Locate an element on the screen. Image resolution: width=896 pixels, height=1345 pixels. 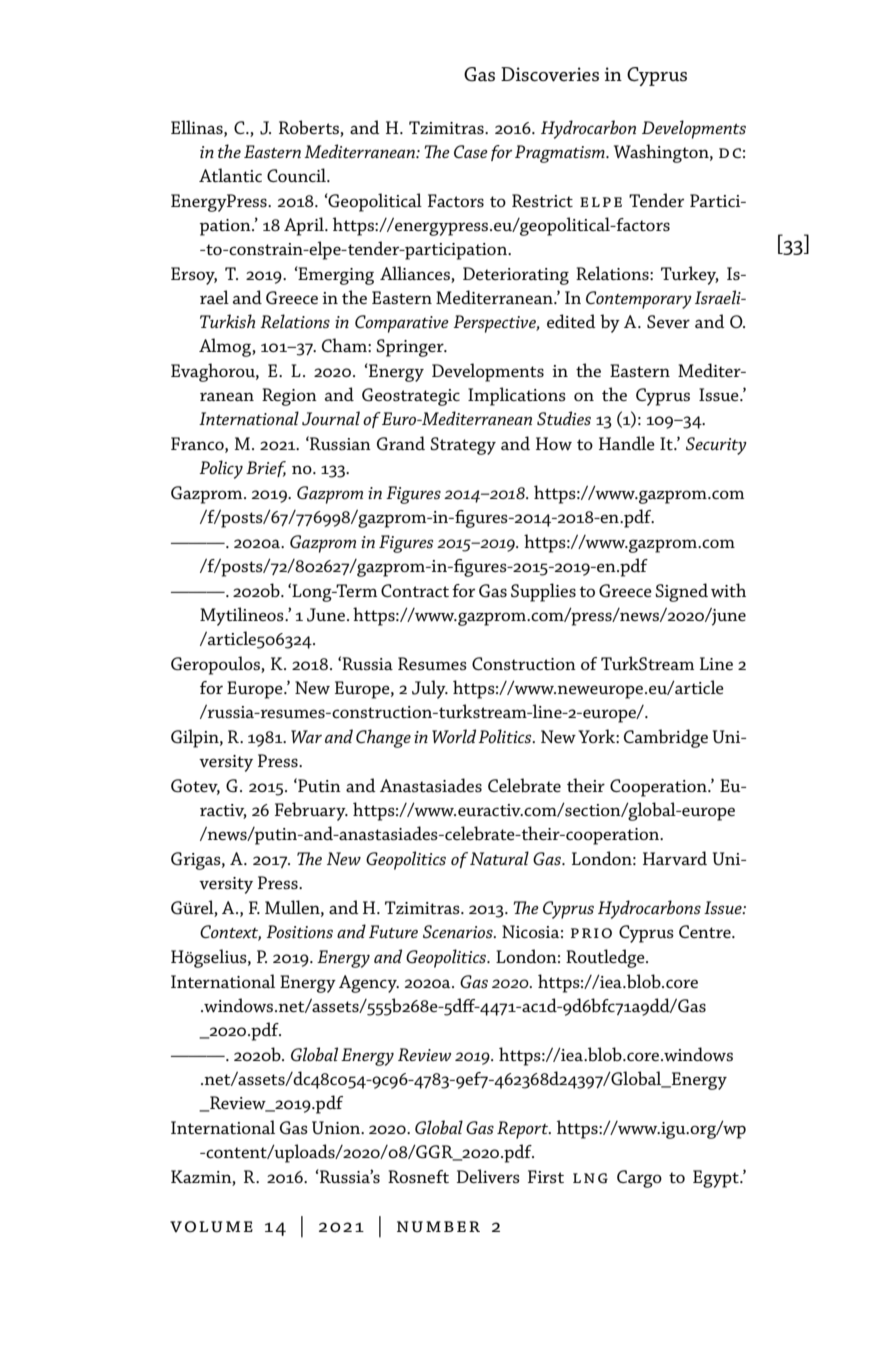
Pragmatism is located at coordinates (561, 154).
